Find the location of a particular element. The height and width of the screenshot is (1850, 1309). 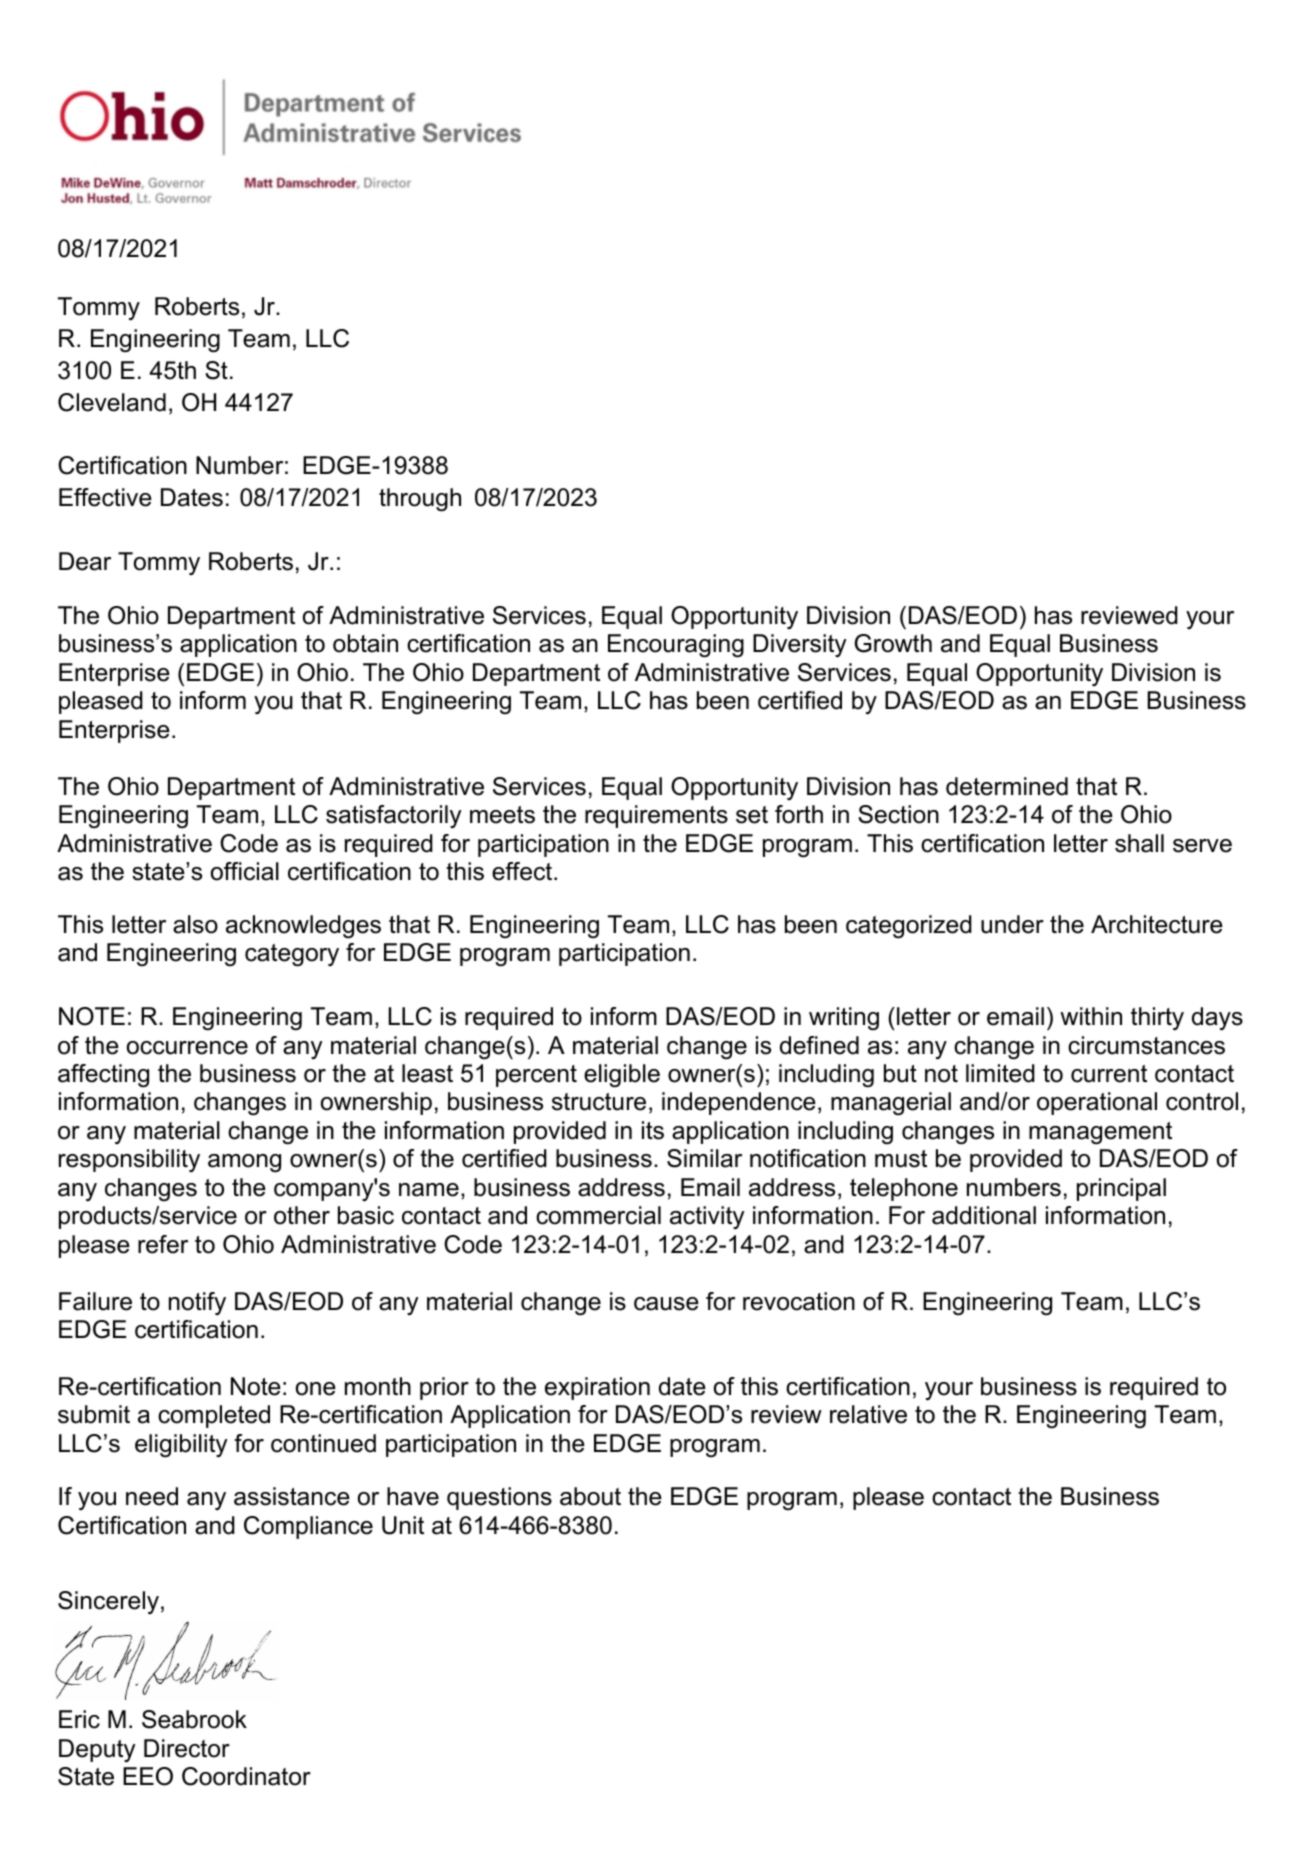

through is located at coordinates (420, 500).
